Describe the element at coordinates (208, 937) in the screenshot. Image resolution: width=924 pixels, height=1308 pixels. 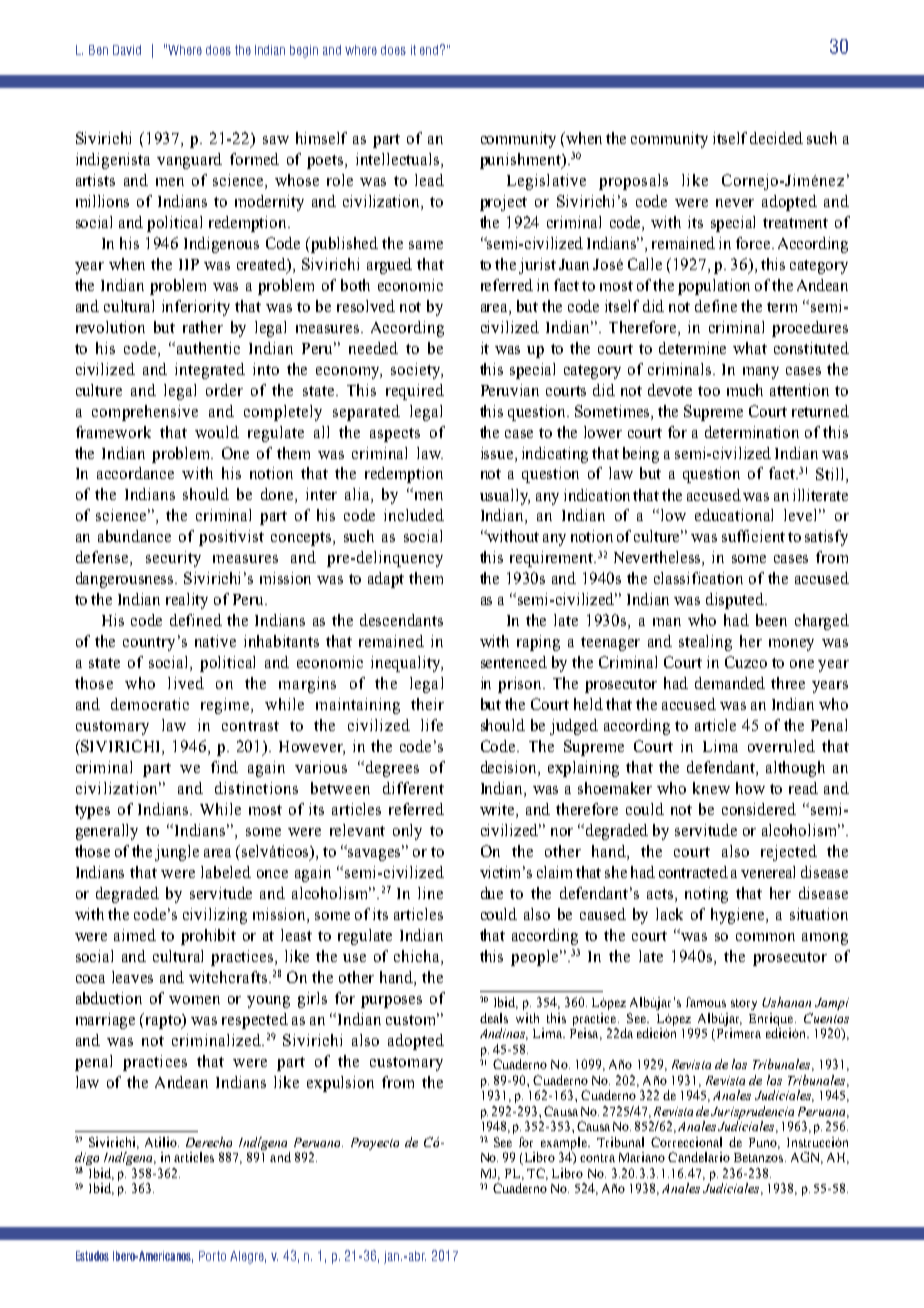
I see `prohibit` at that location.
